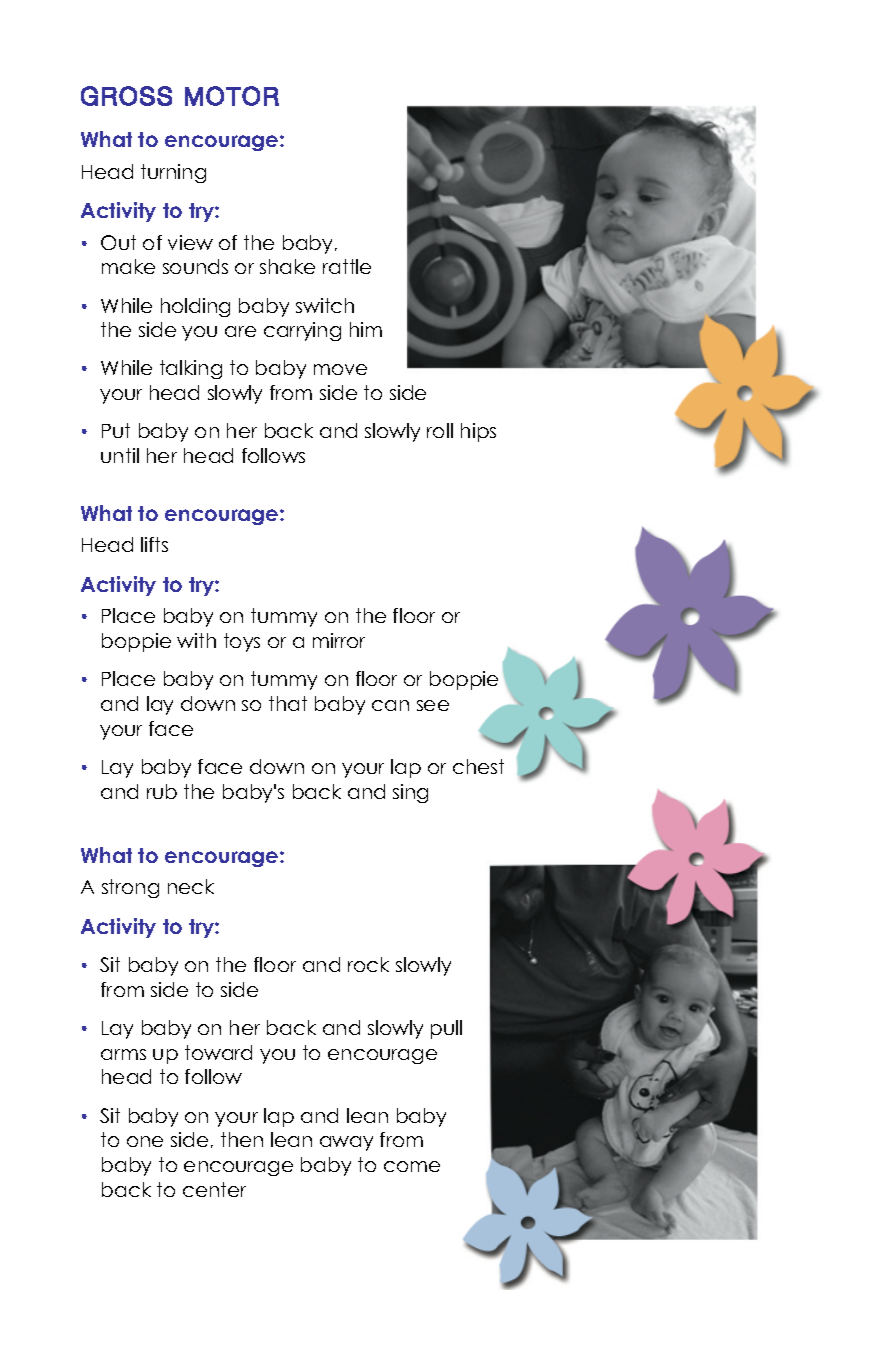 The image size is (887, 1372). What do you see at coordinates (173, 173) in the document?
I see `turning` at bounding box center [173, 173].
